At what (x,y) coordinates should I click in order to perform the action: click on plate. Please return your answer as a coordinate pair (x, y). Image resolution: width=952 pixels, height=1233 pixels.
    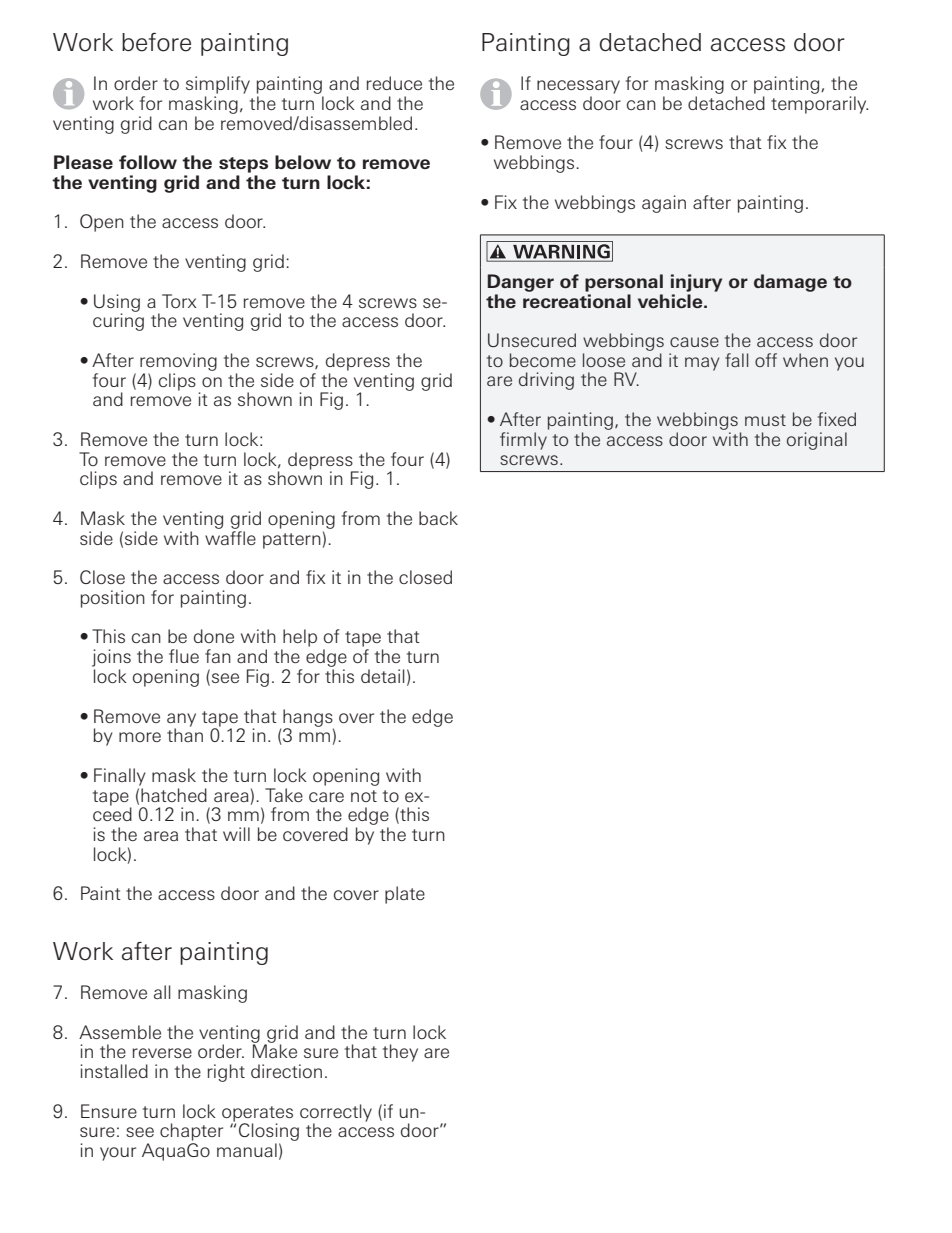
    Looking at the image, I should click on (405, 895).
